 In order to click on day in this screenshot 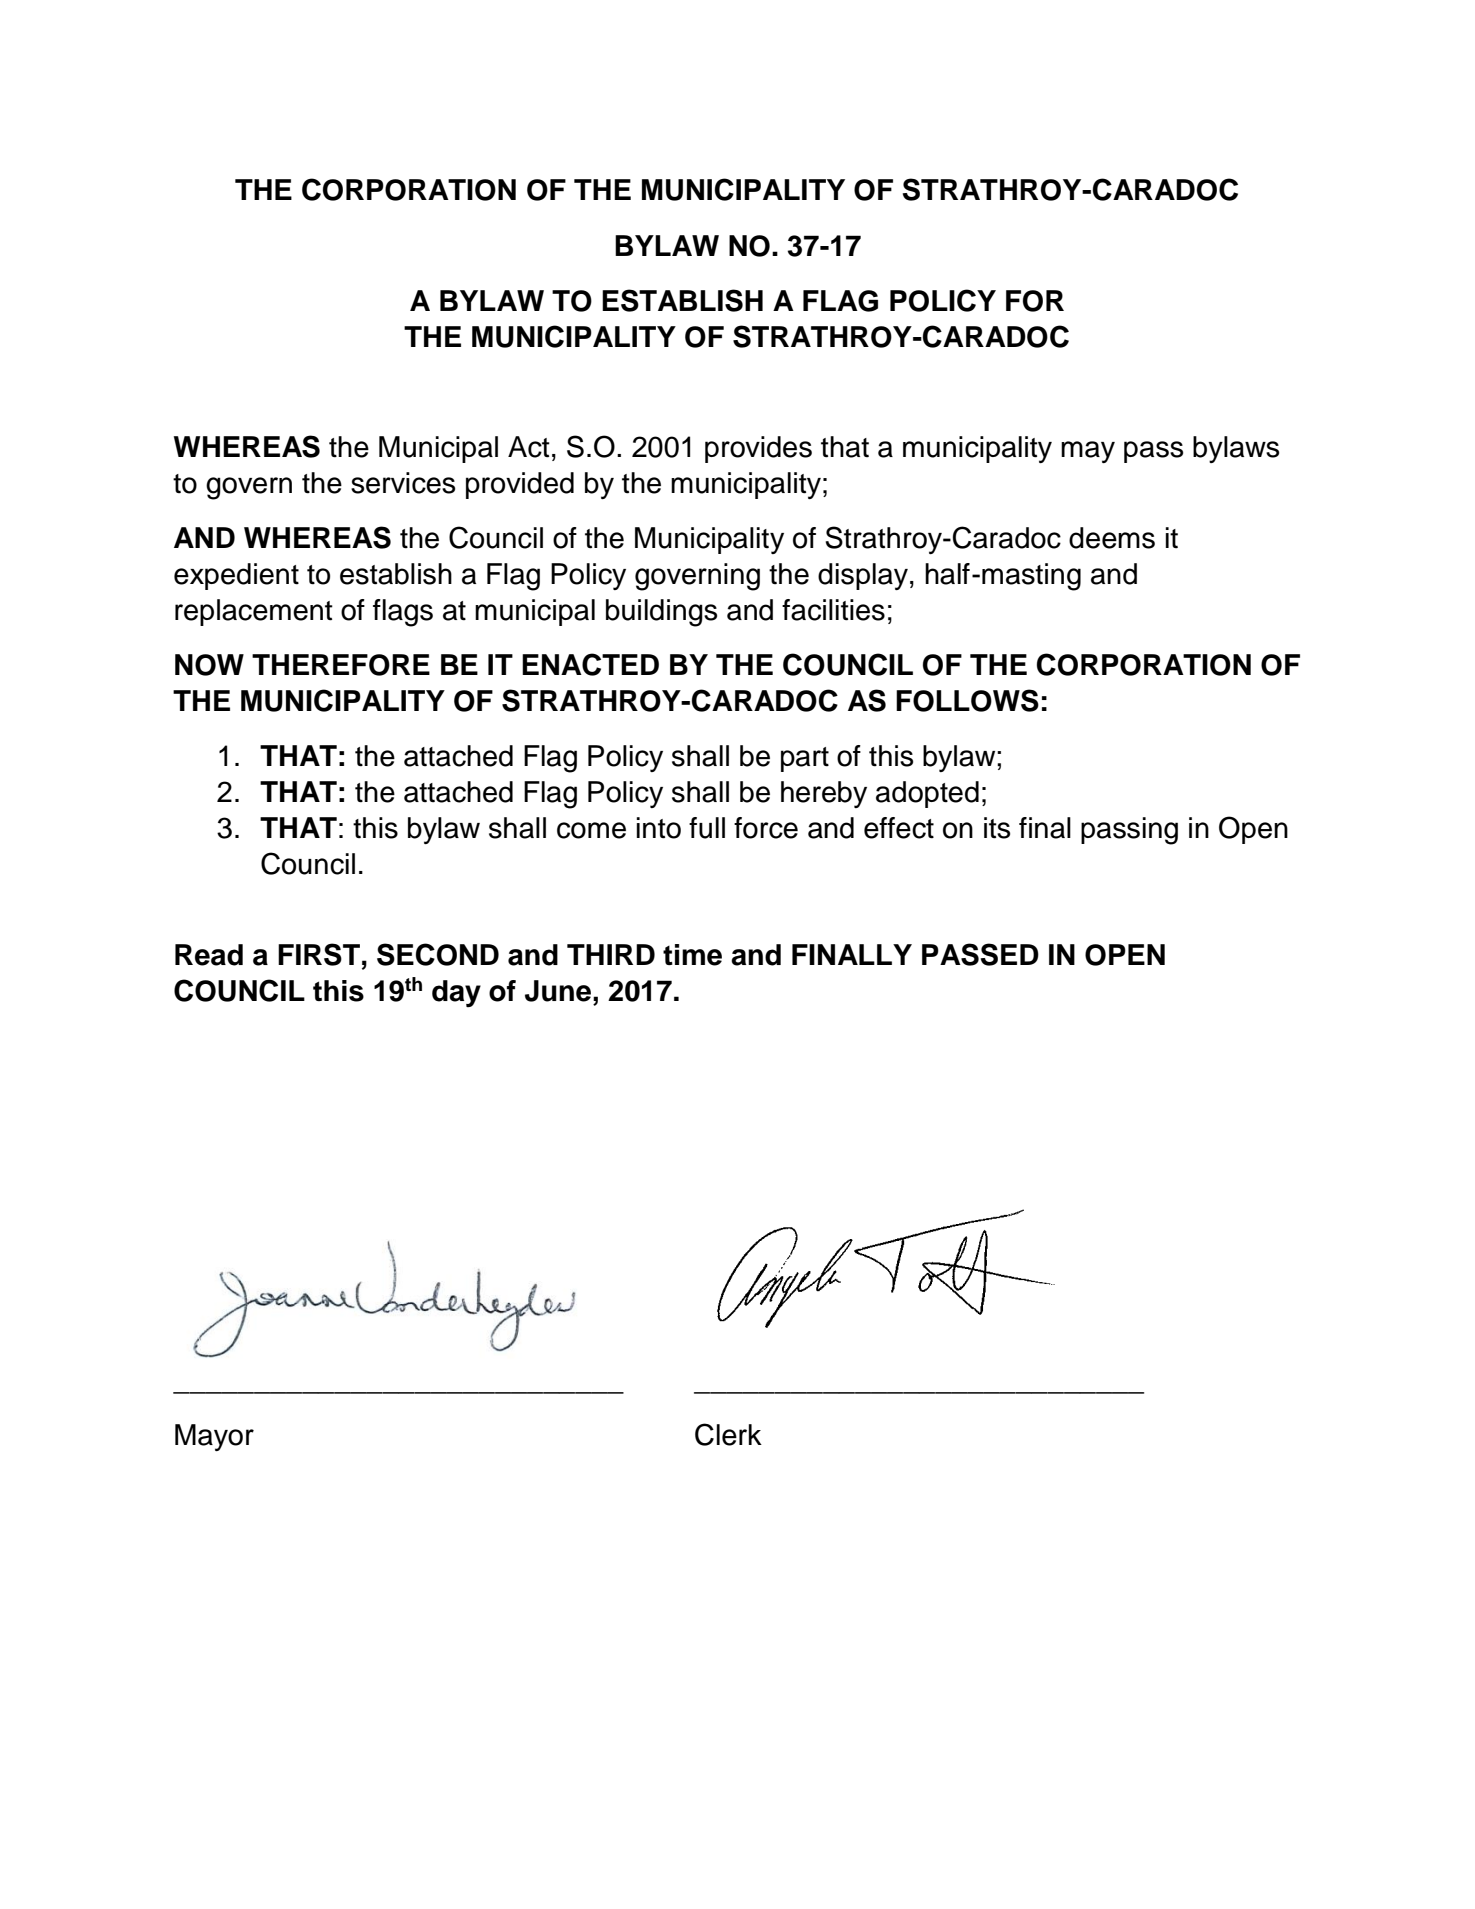, I will do `click(456, 993)`.
